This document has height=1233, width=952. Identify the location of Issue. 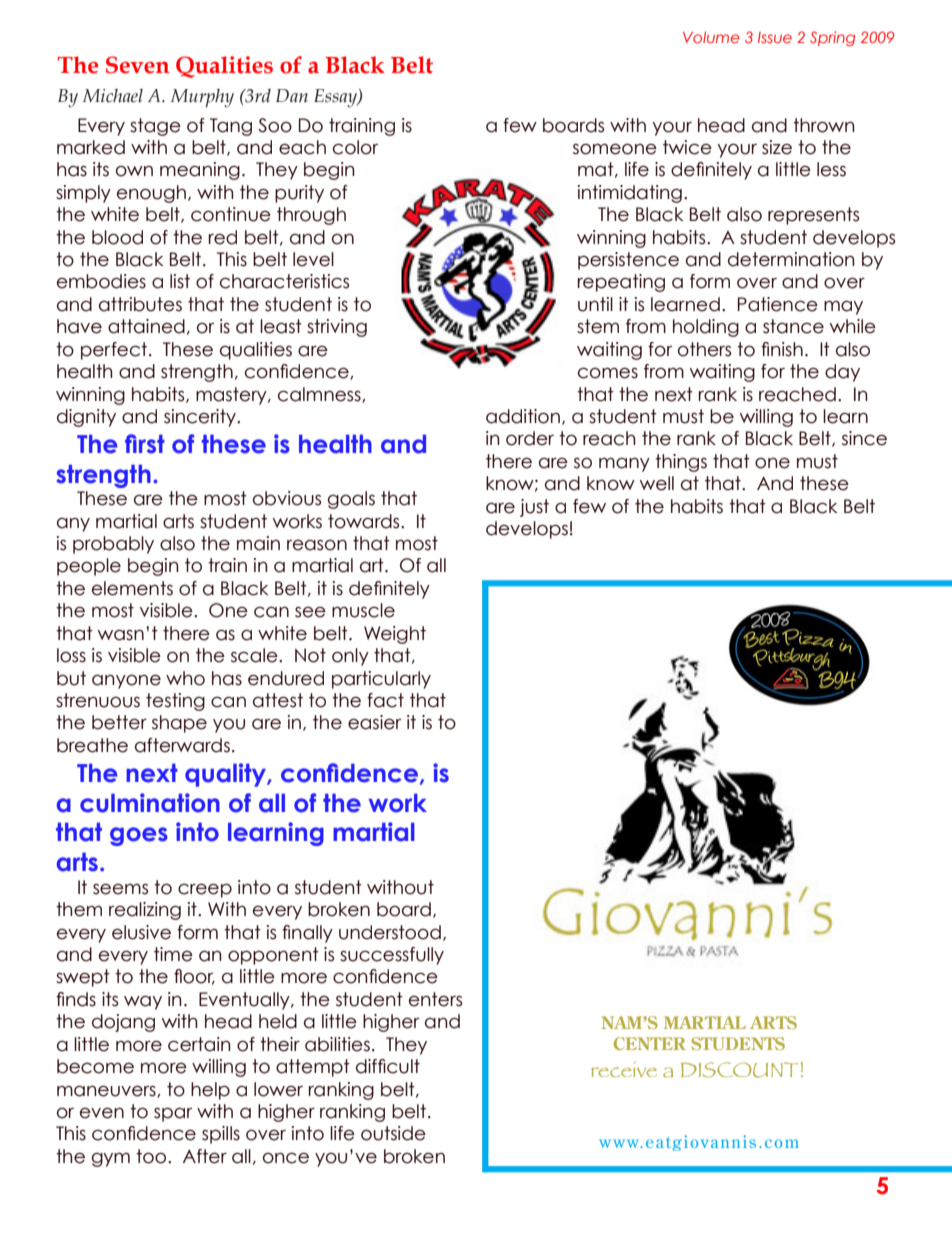
(775, 37).
